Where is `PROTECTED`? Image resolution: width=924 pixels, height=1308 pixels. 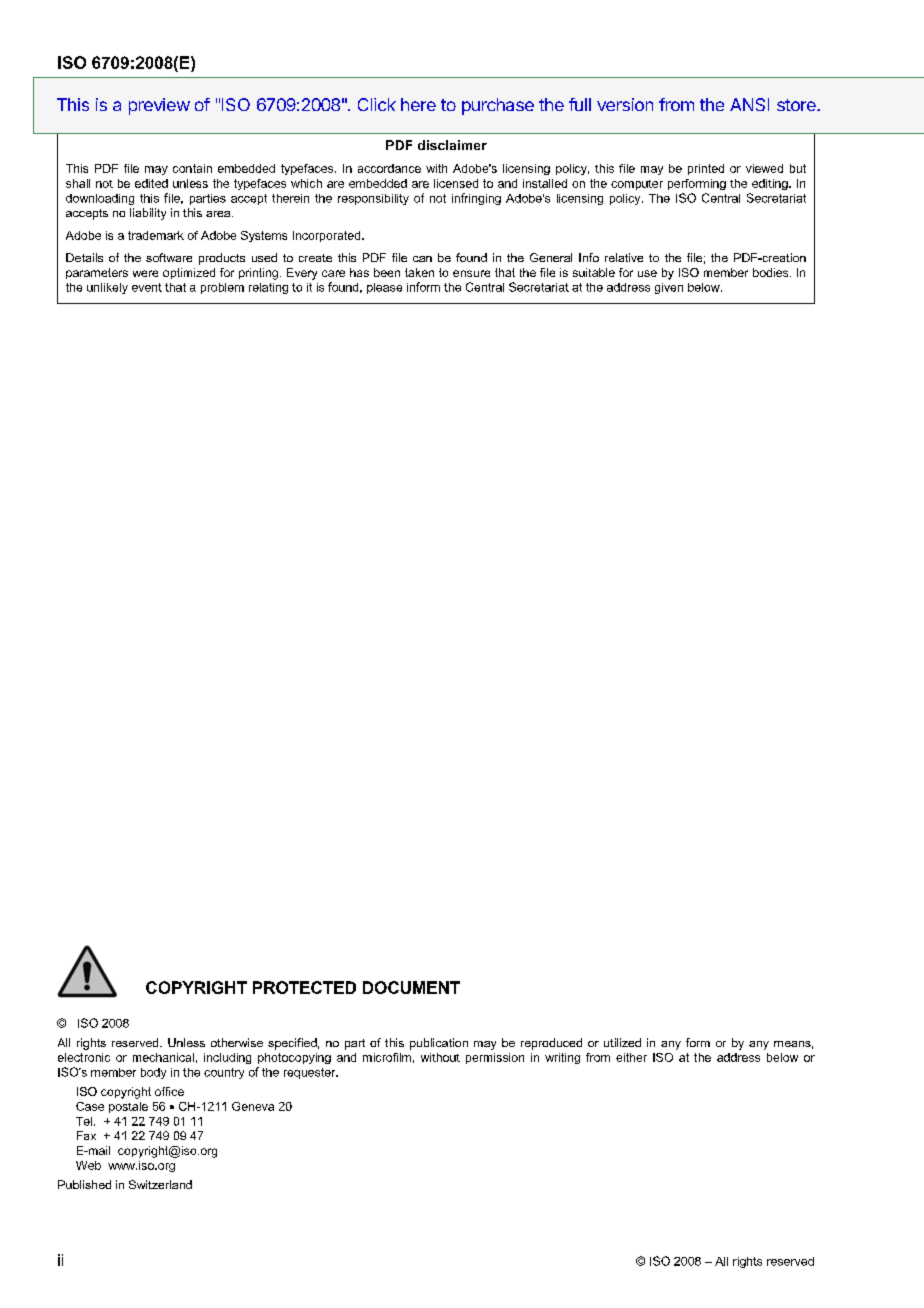 PROTECTED is located at coordinates (304, 987).
